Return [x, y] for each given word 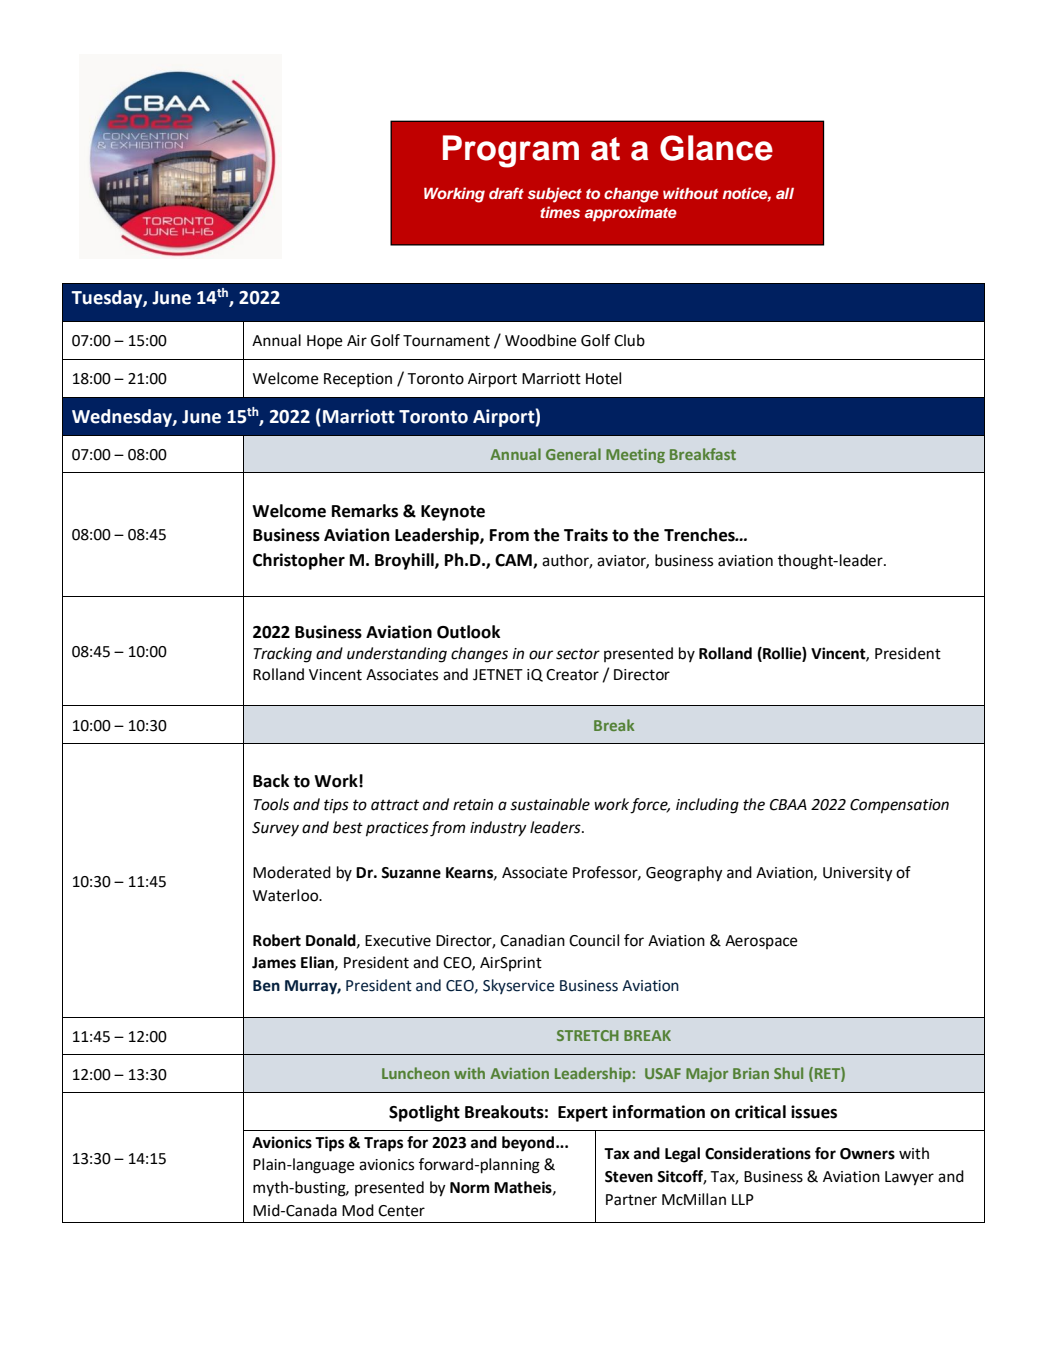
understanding [397, 655]
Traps [383, 1144]
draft [506, 193]
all [785, 193]
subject [555, 195]
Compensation [899, 806]
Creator [572, 675]
